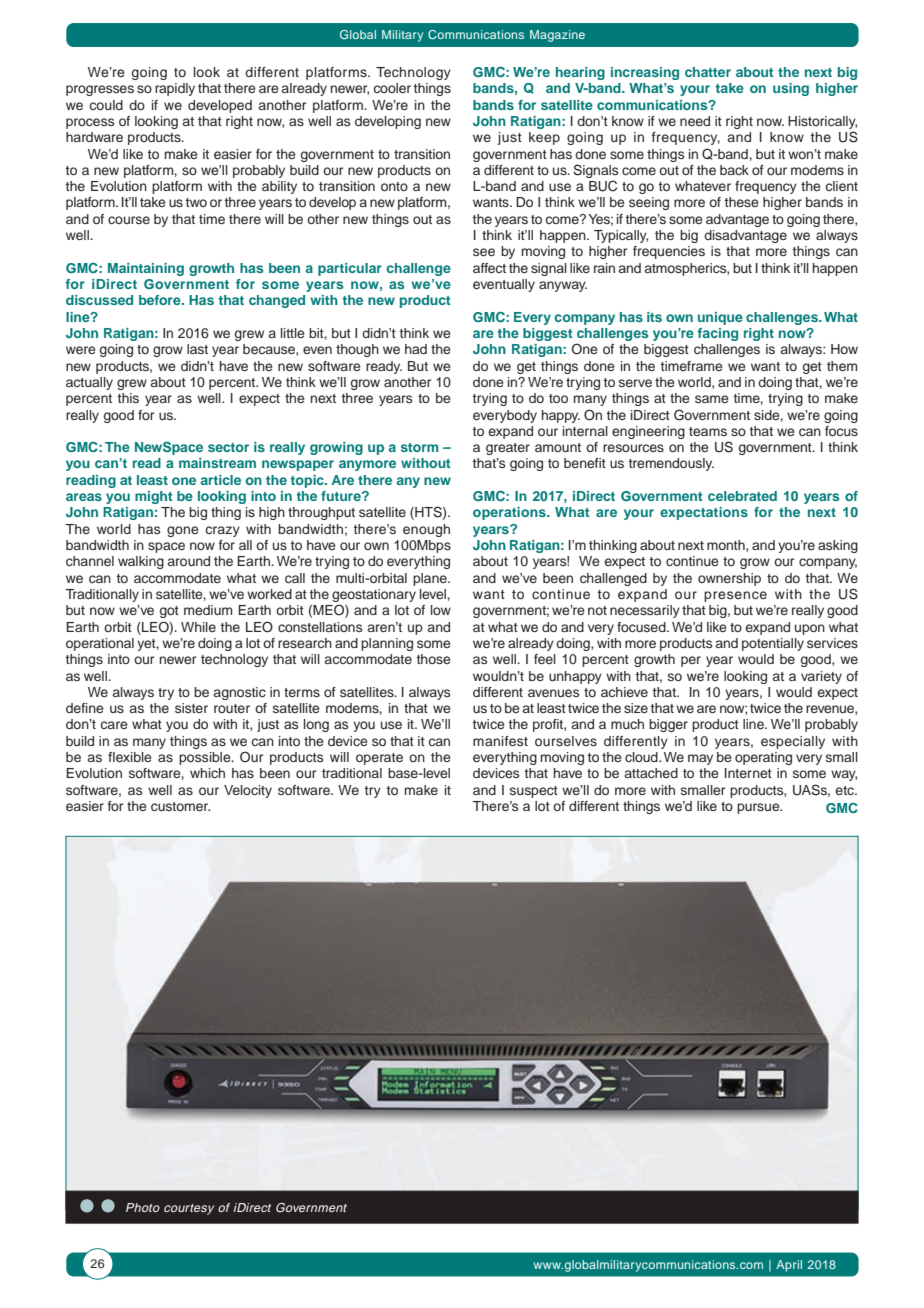 This document has height=1308, width=924. Describe the element at coordinates (759, 808) in the document. I see `pursue` at that location.
